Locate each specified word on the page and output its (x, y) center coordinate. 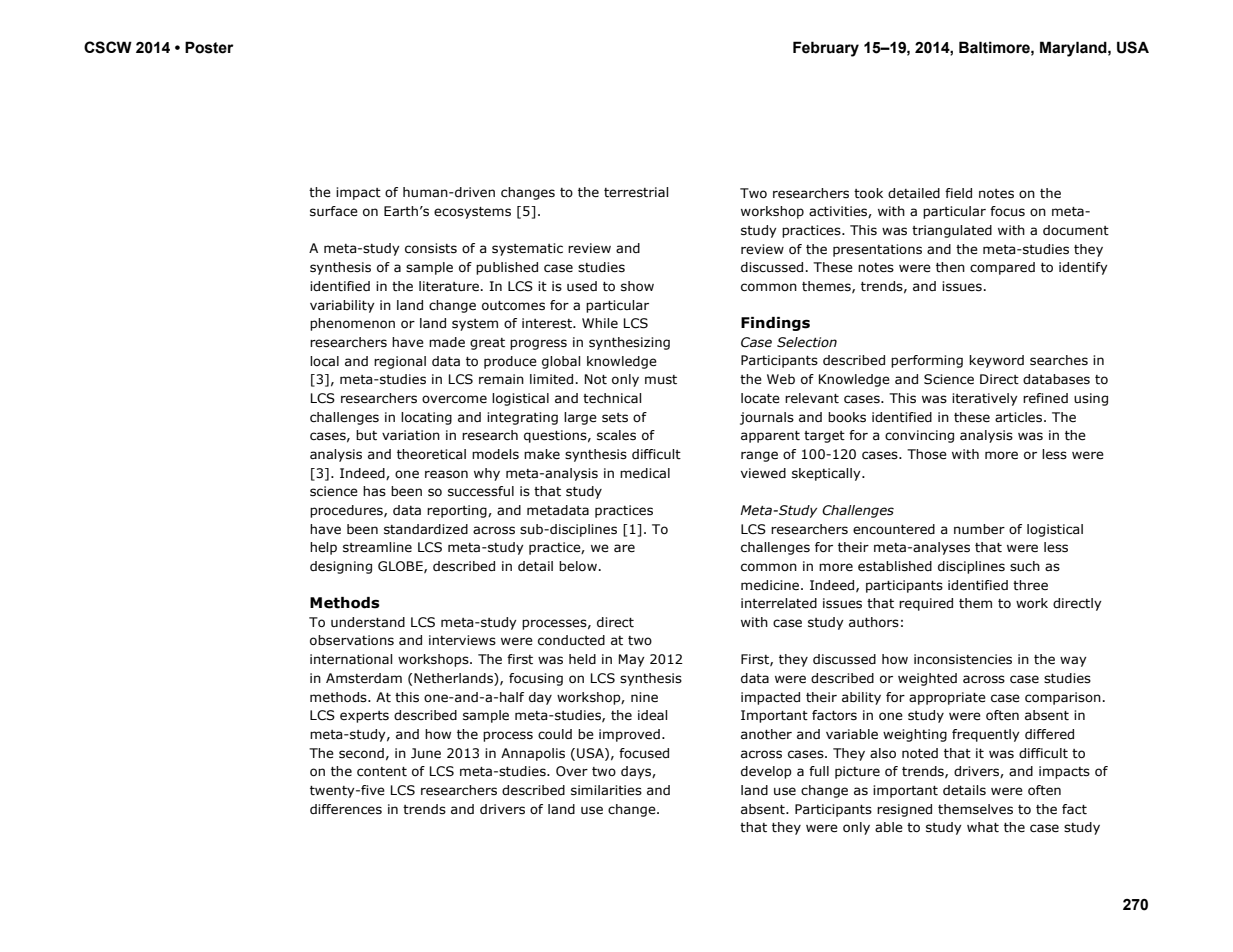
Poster (209, 47)
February (826, 49)
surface (334, 211)
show (637, 286)
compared (1002, 268)
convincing (919, 436)
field (958, 193)
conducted (571, 640)
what (983, 827)
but (366, 435)
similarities (606, 790)
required (926, 604)
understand (368, 622)
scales (616, 435)
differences (346, 809)
